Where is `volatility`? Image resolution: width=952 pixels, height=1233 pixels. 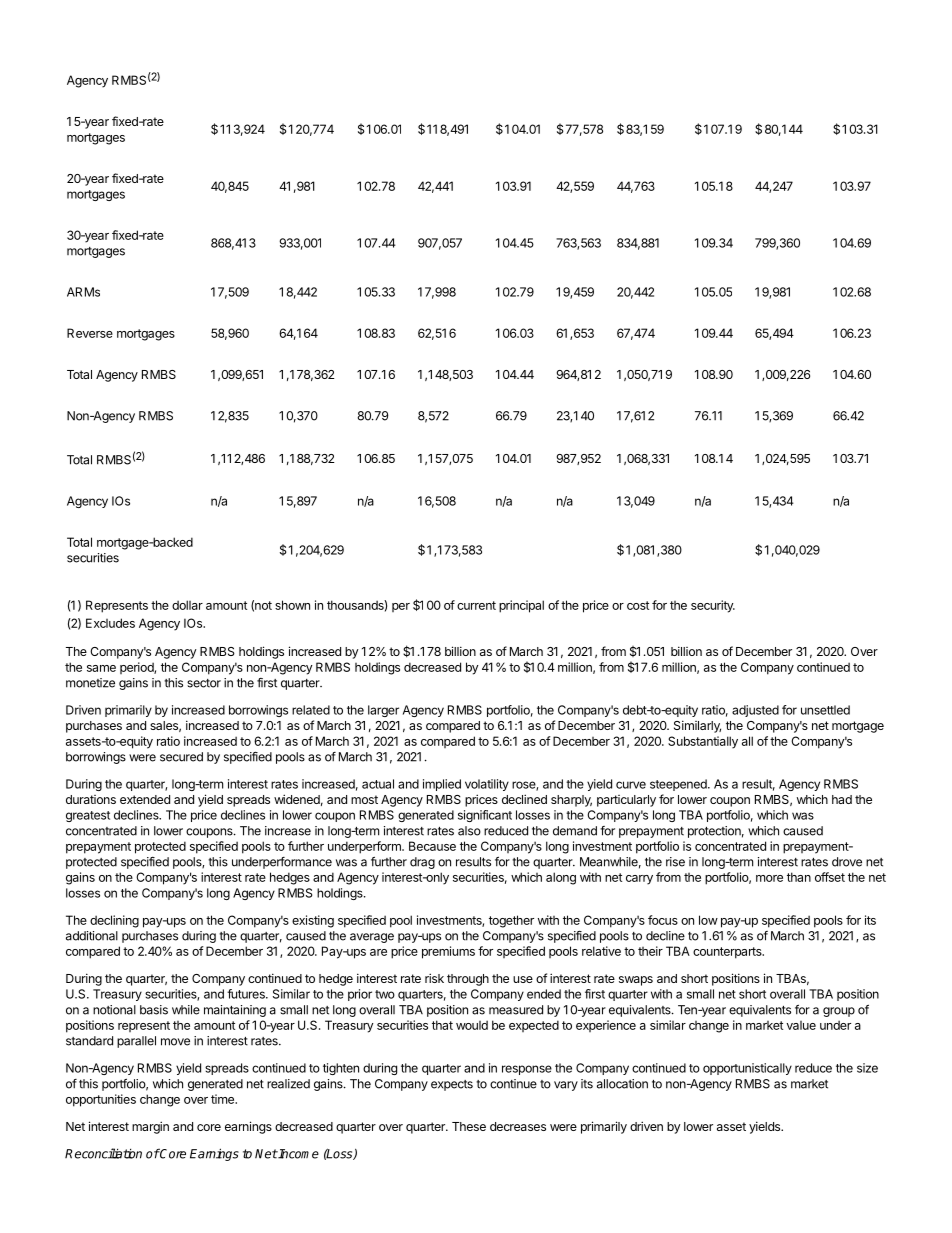
volatility is located at coordinates (487, 785).
